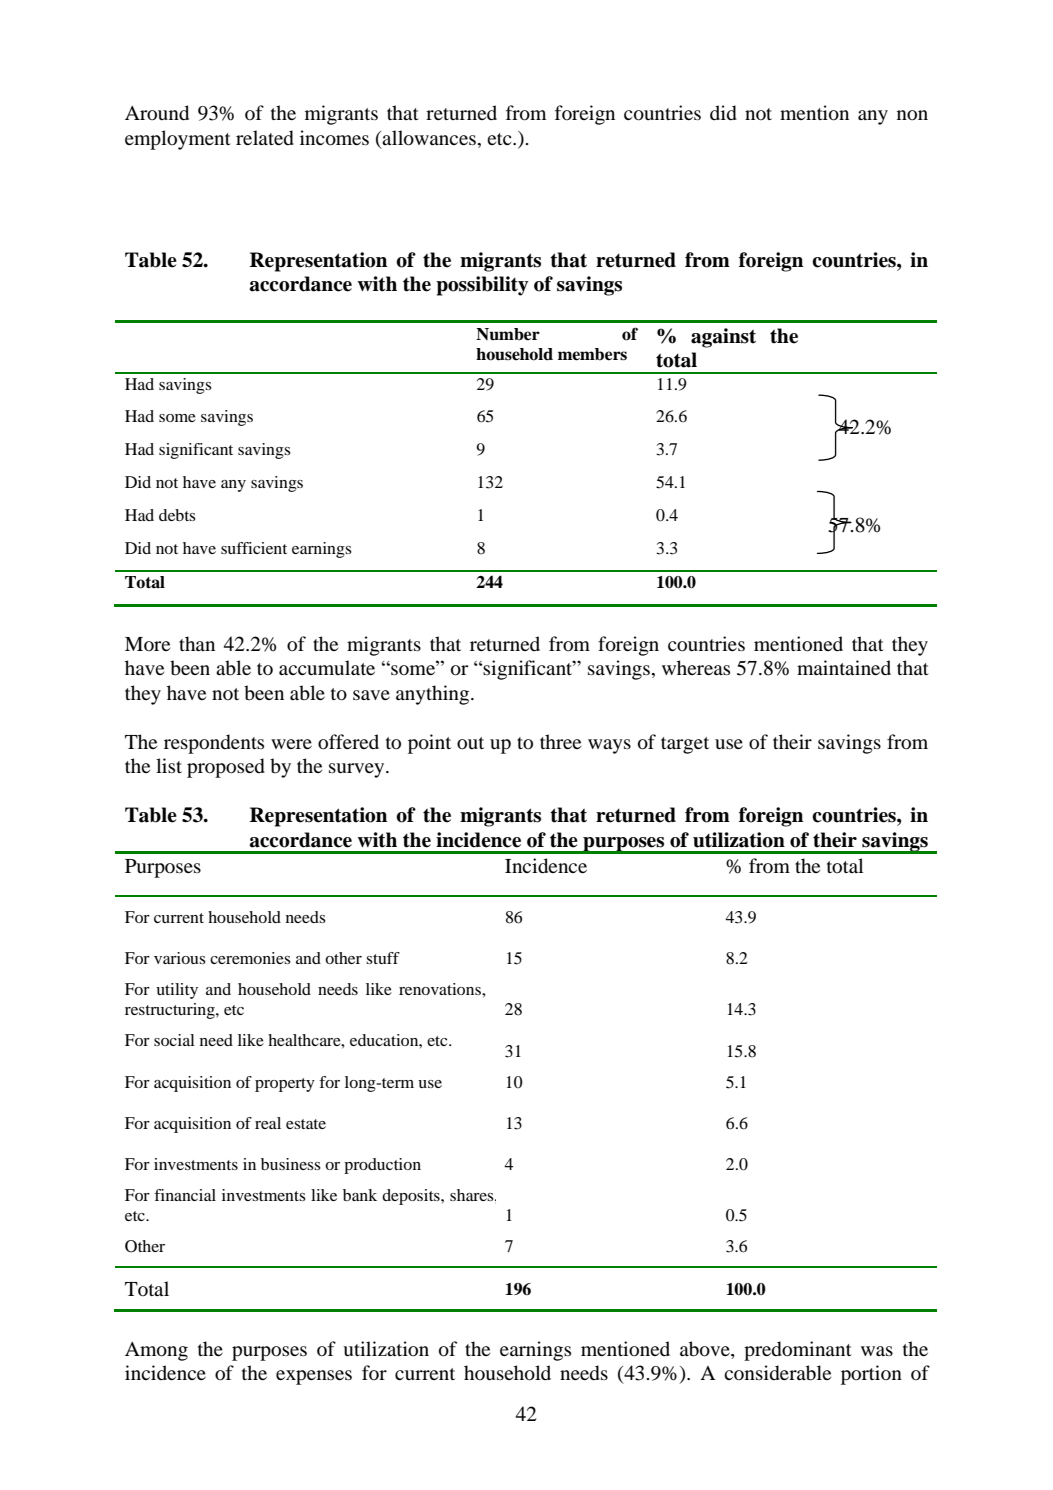 The height and width of the screenshot is (1490, 1053). I want to click on Among, so click(156, 1351).
